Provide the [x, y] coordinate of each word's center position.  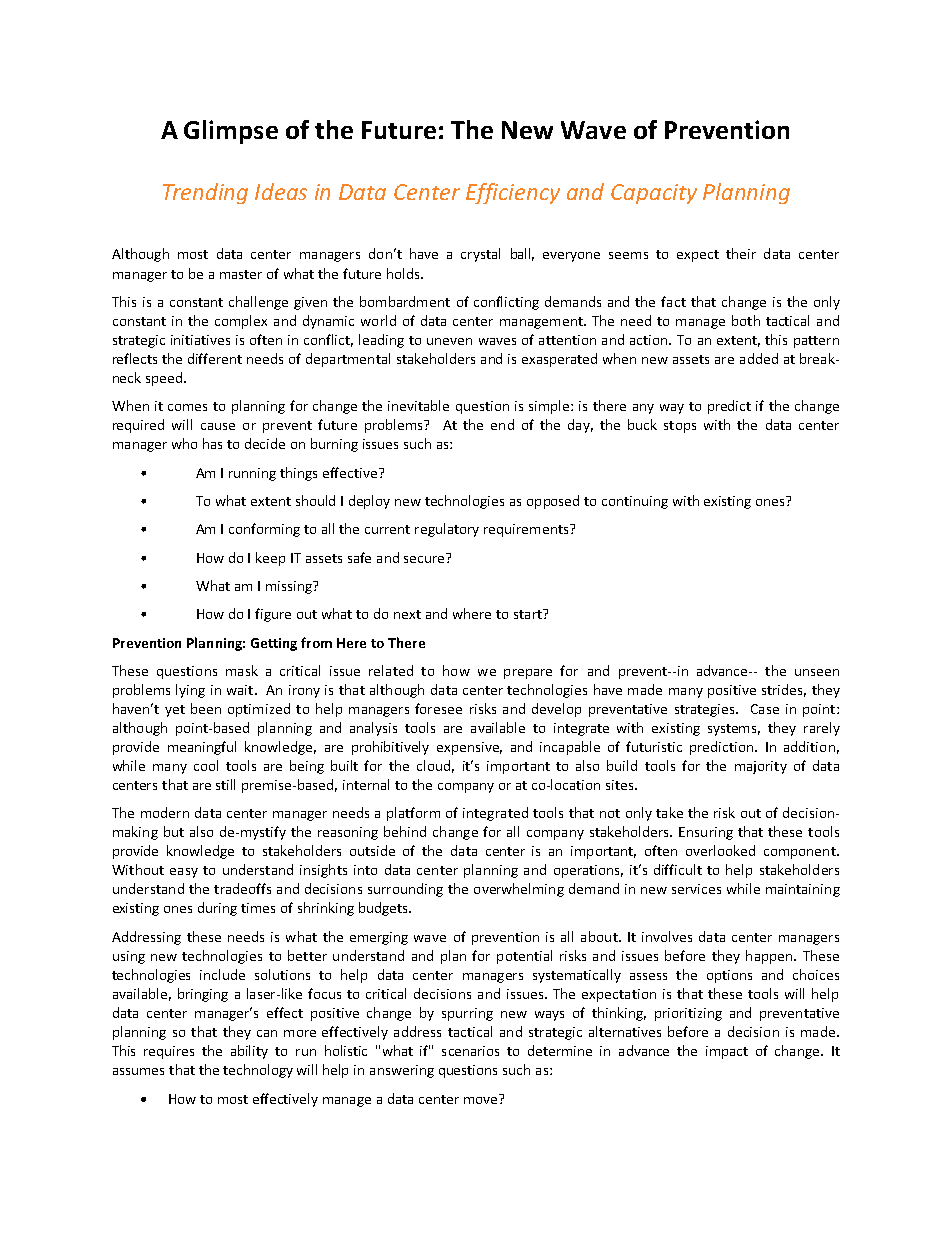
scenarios [470, 1051]
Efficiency [513, 193]
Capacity [654, 194]
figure [273, 615]
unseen [817, 672]
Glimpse [231, 132]
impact [727, 1052]
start [529, 614]
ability [249, 1052]
